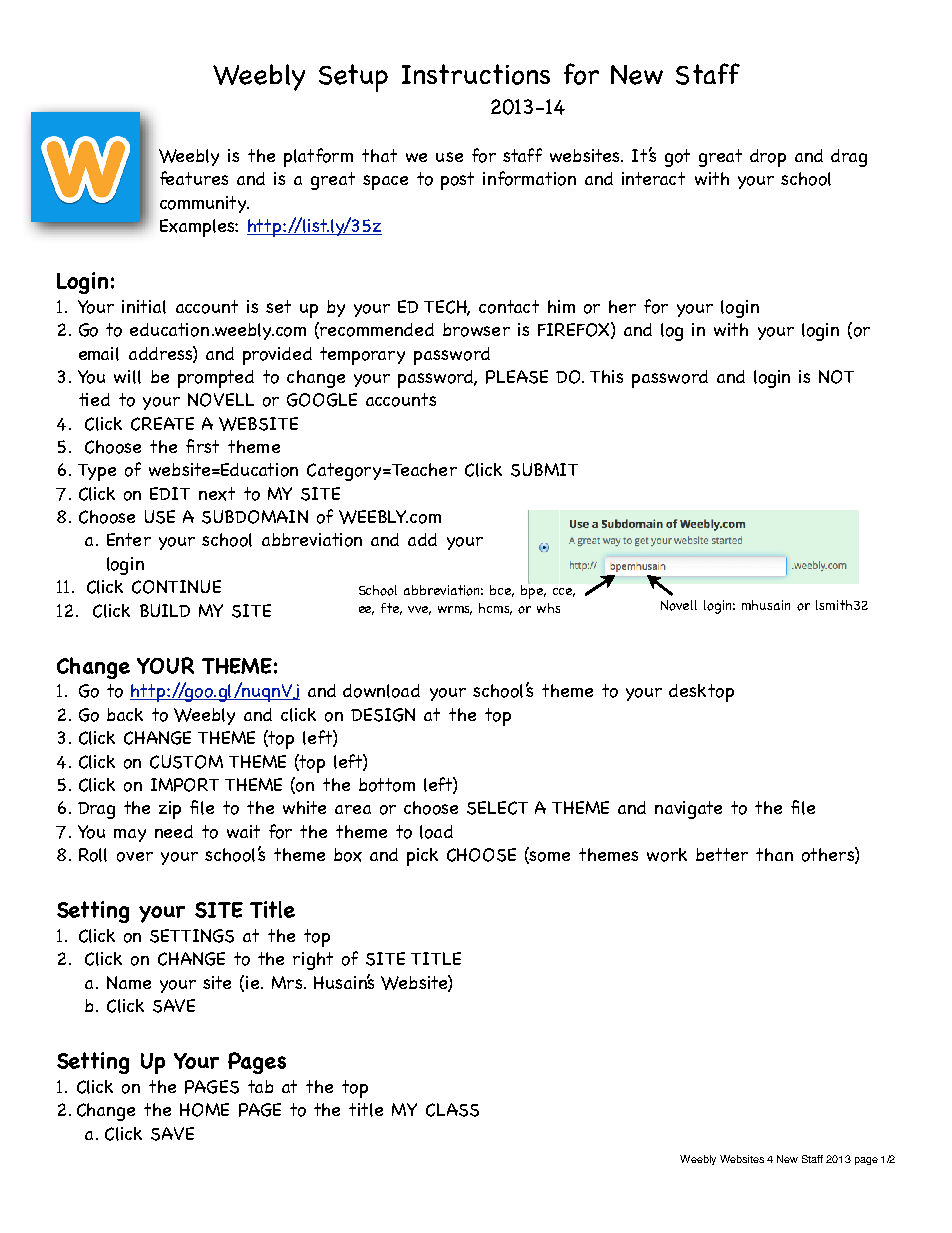  What do you see at coordinates (836, 377) in the screenshot?
I see `NOT` at bounding box center [836, 377].
